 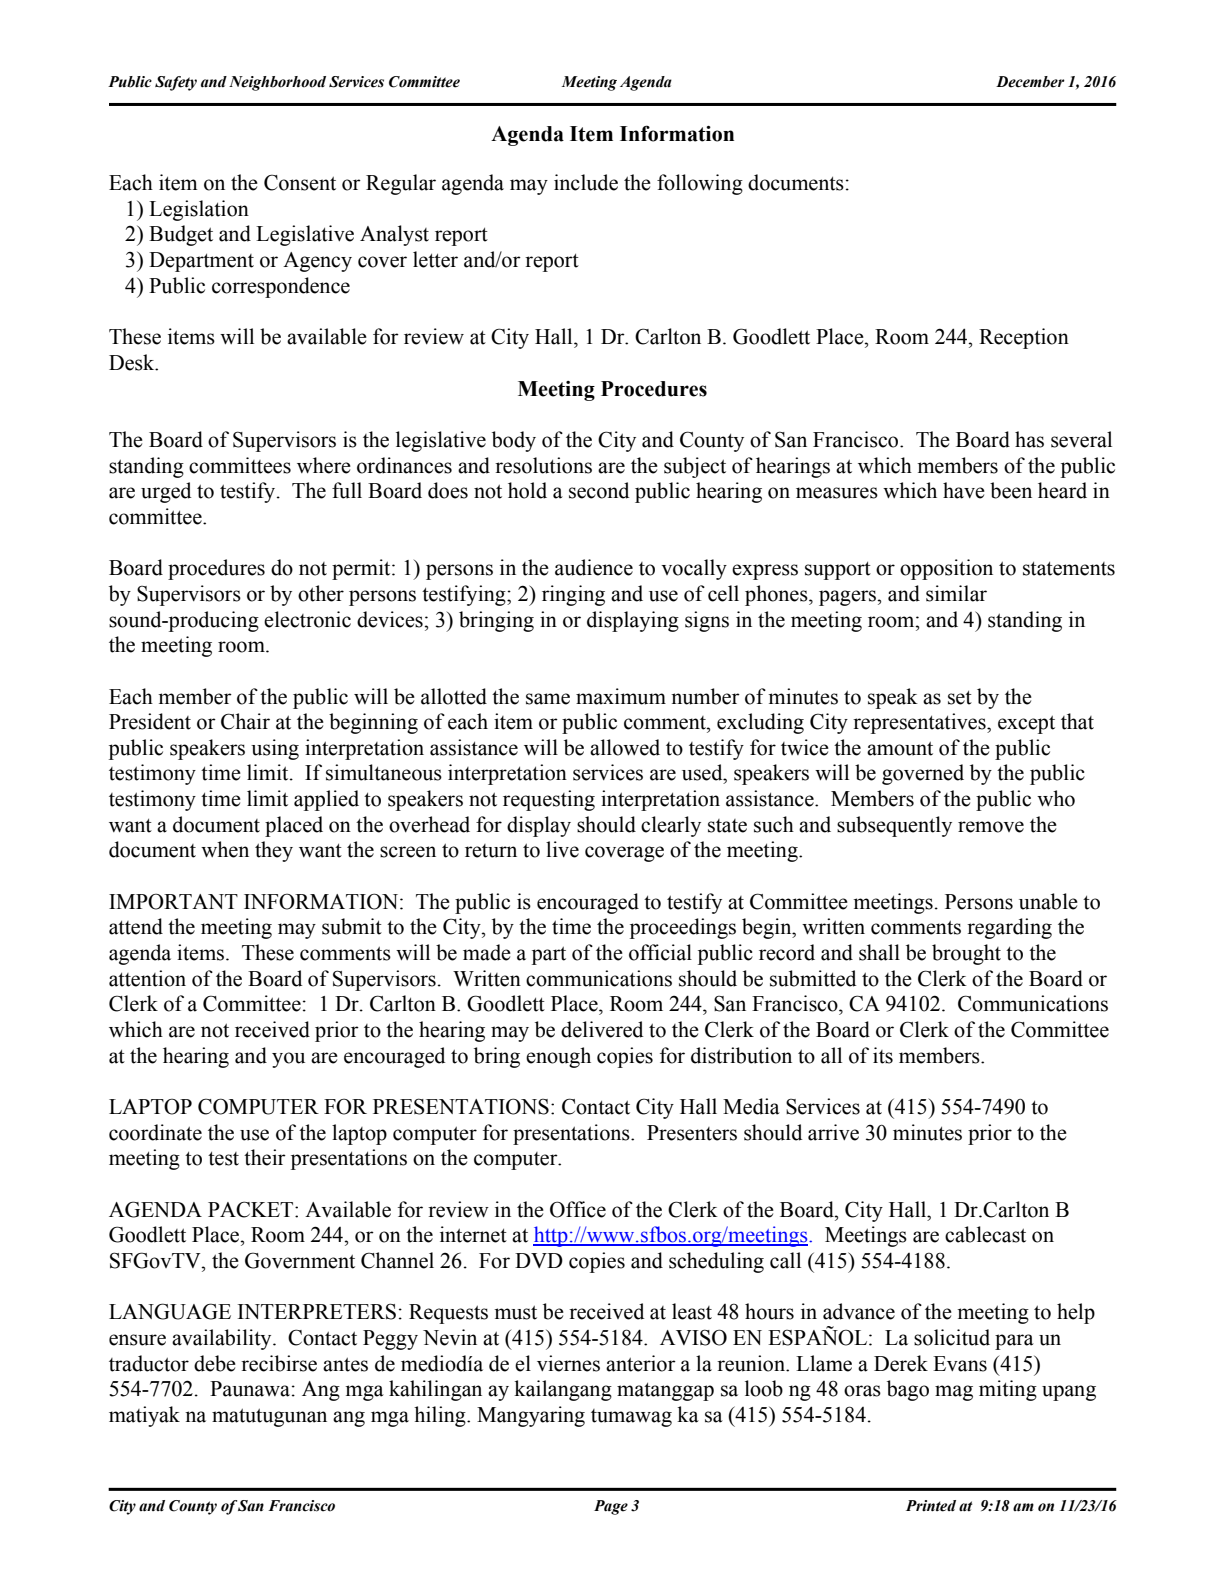 I want to click on antes, so click(x=345, y=1364).
